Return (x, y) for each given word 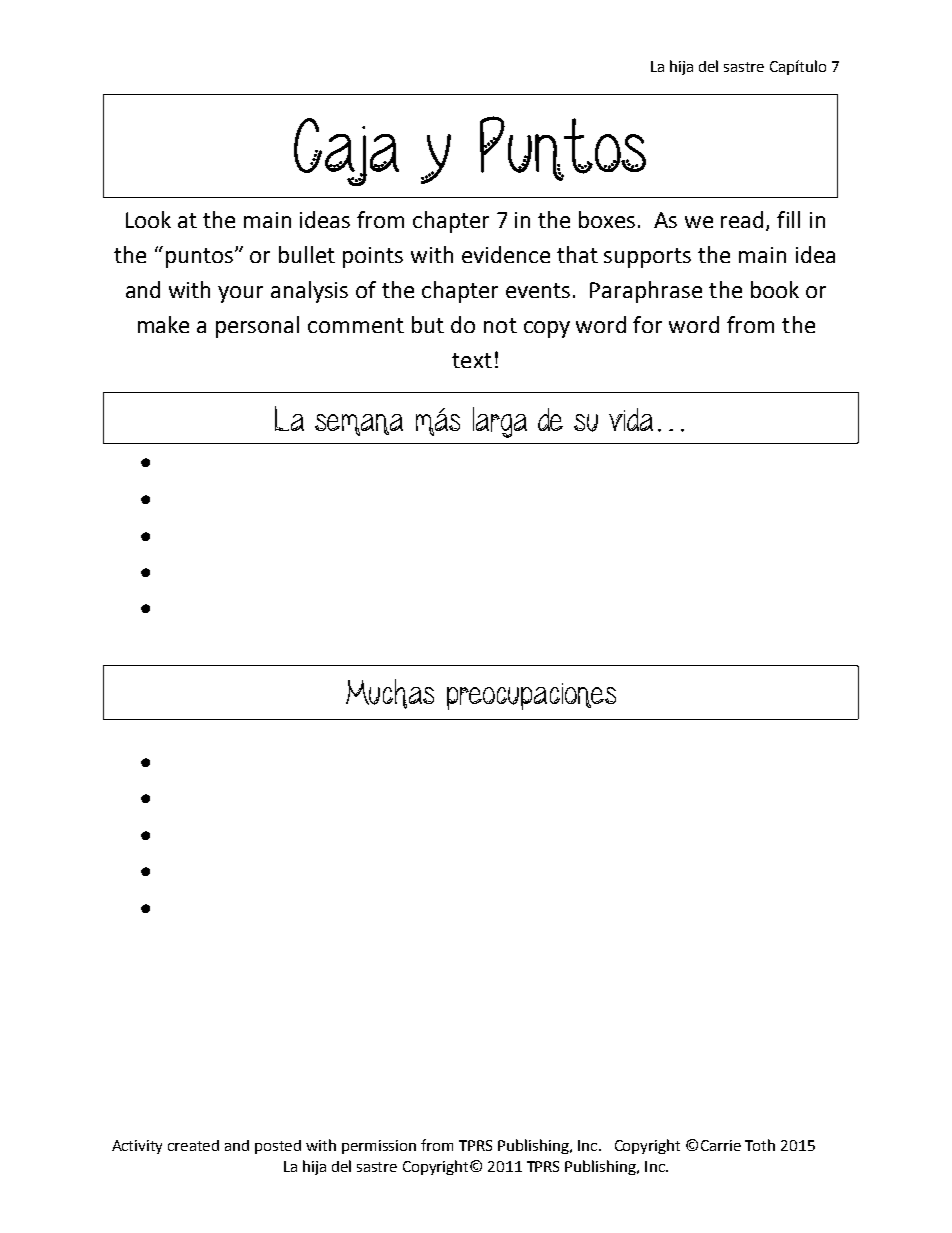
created (193, 1145)
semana (359, 425)
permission (379, 1147)
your (240, 294)
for (647, 324)
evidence (506, 254)
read (744, 221)
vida (631, 419)
